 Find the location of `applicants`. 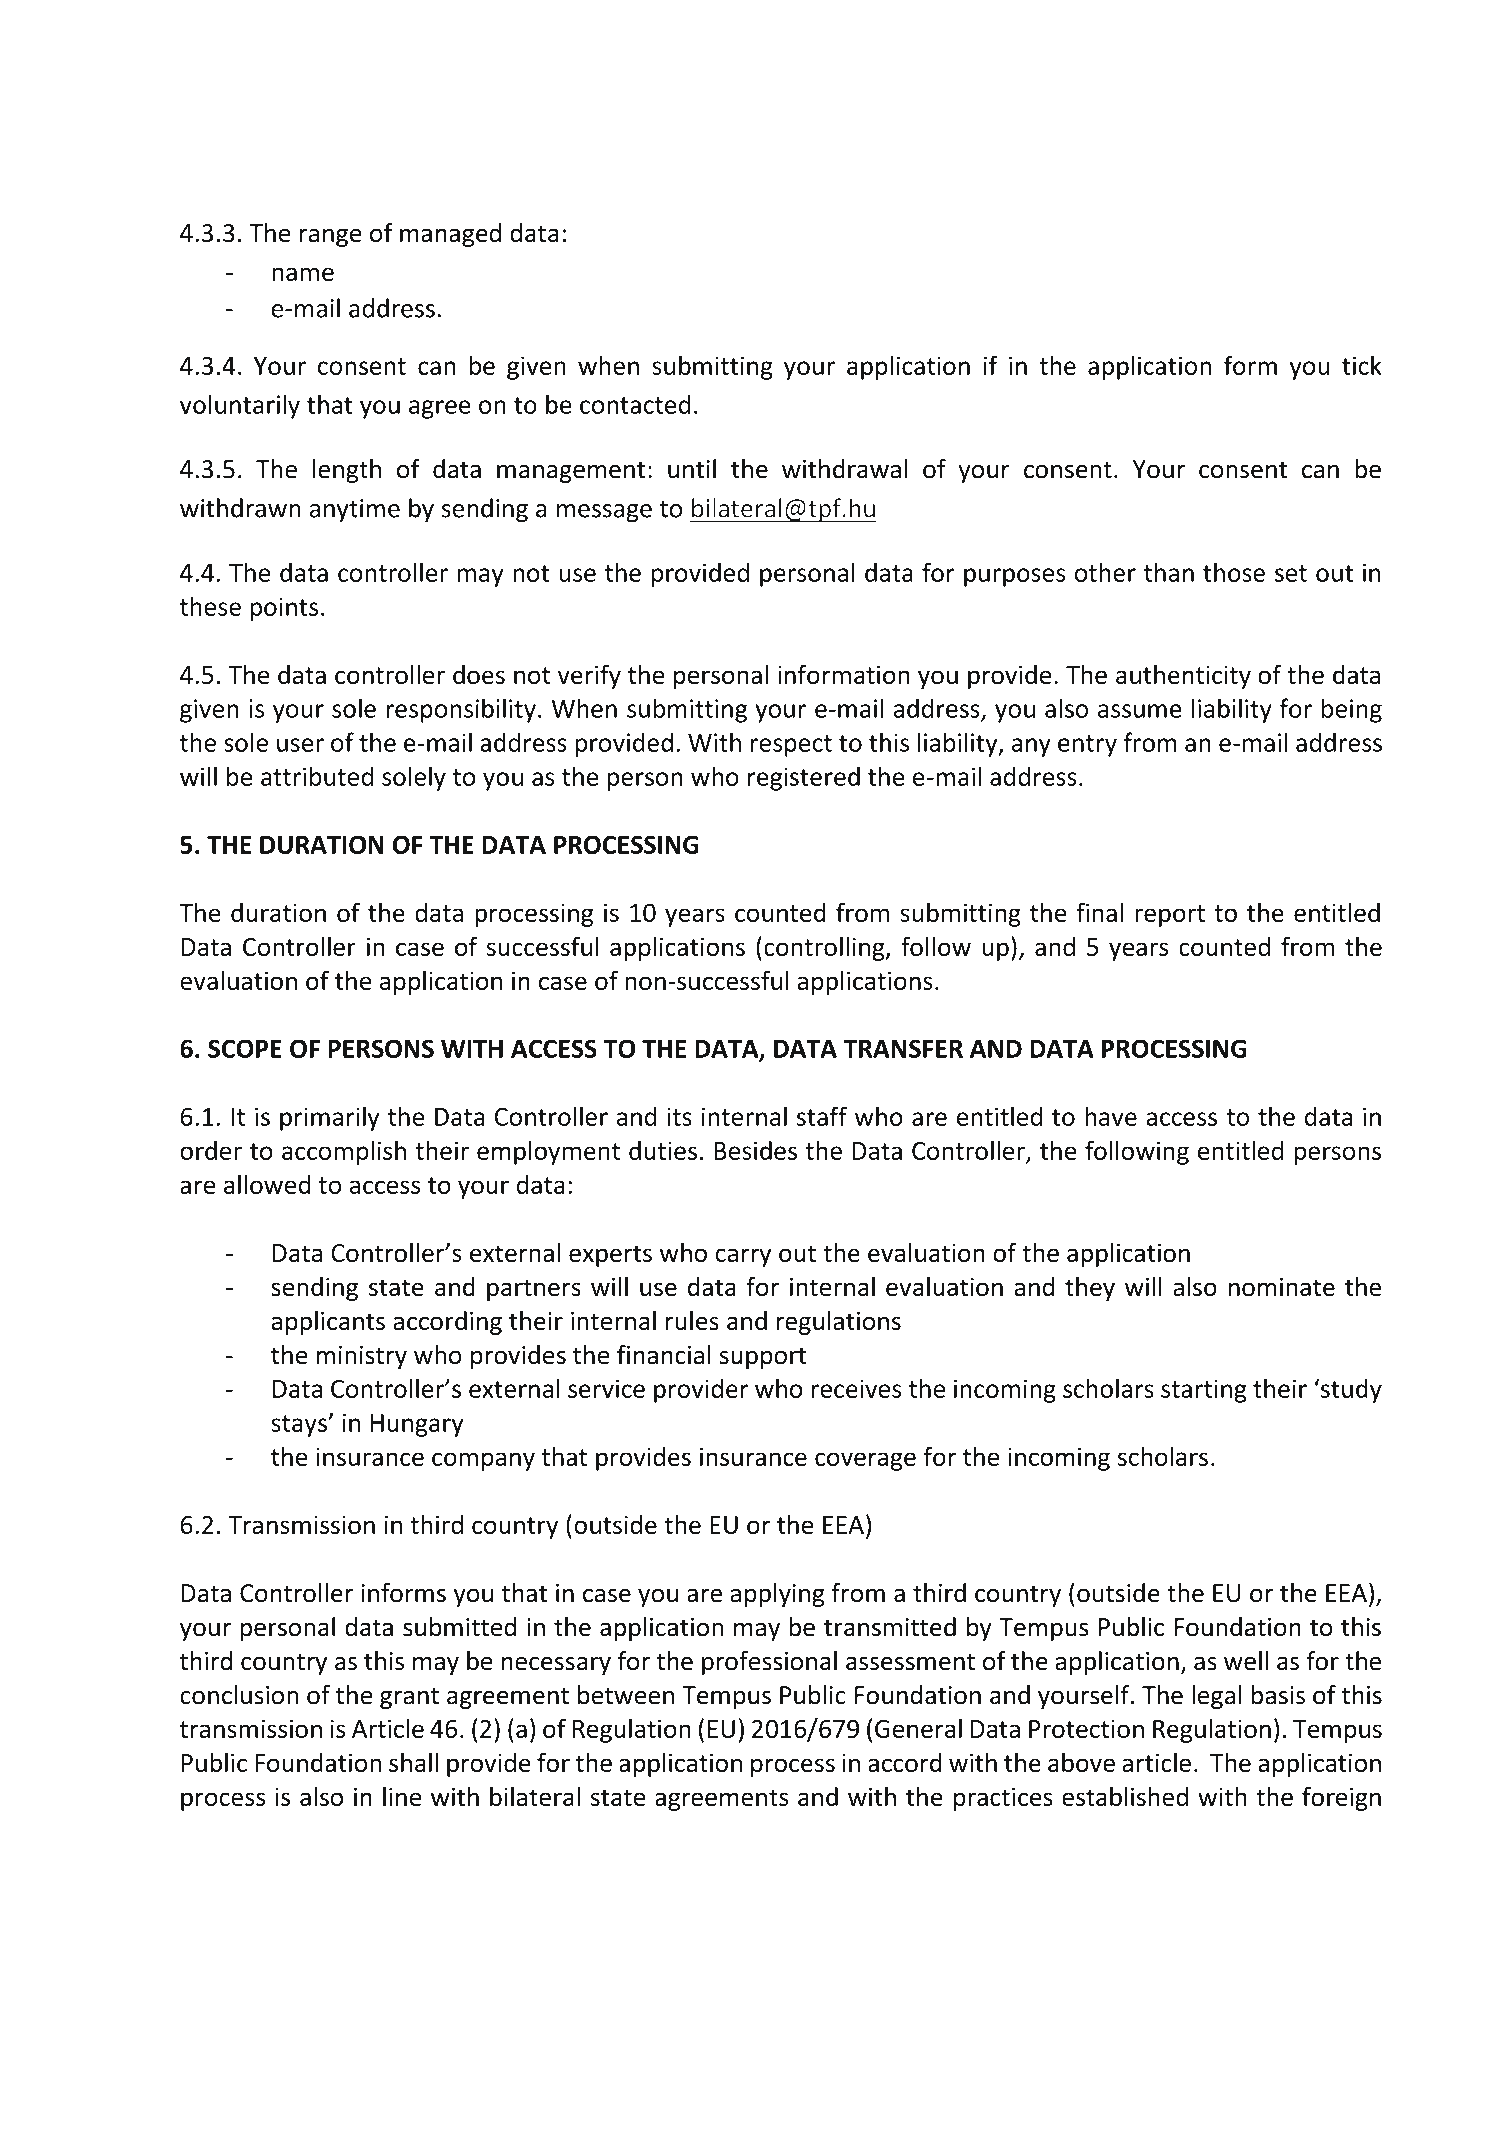

applicants is located at coordinates (328, 1323).
